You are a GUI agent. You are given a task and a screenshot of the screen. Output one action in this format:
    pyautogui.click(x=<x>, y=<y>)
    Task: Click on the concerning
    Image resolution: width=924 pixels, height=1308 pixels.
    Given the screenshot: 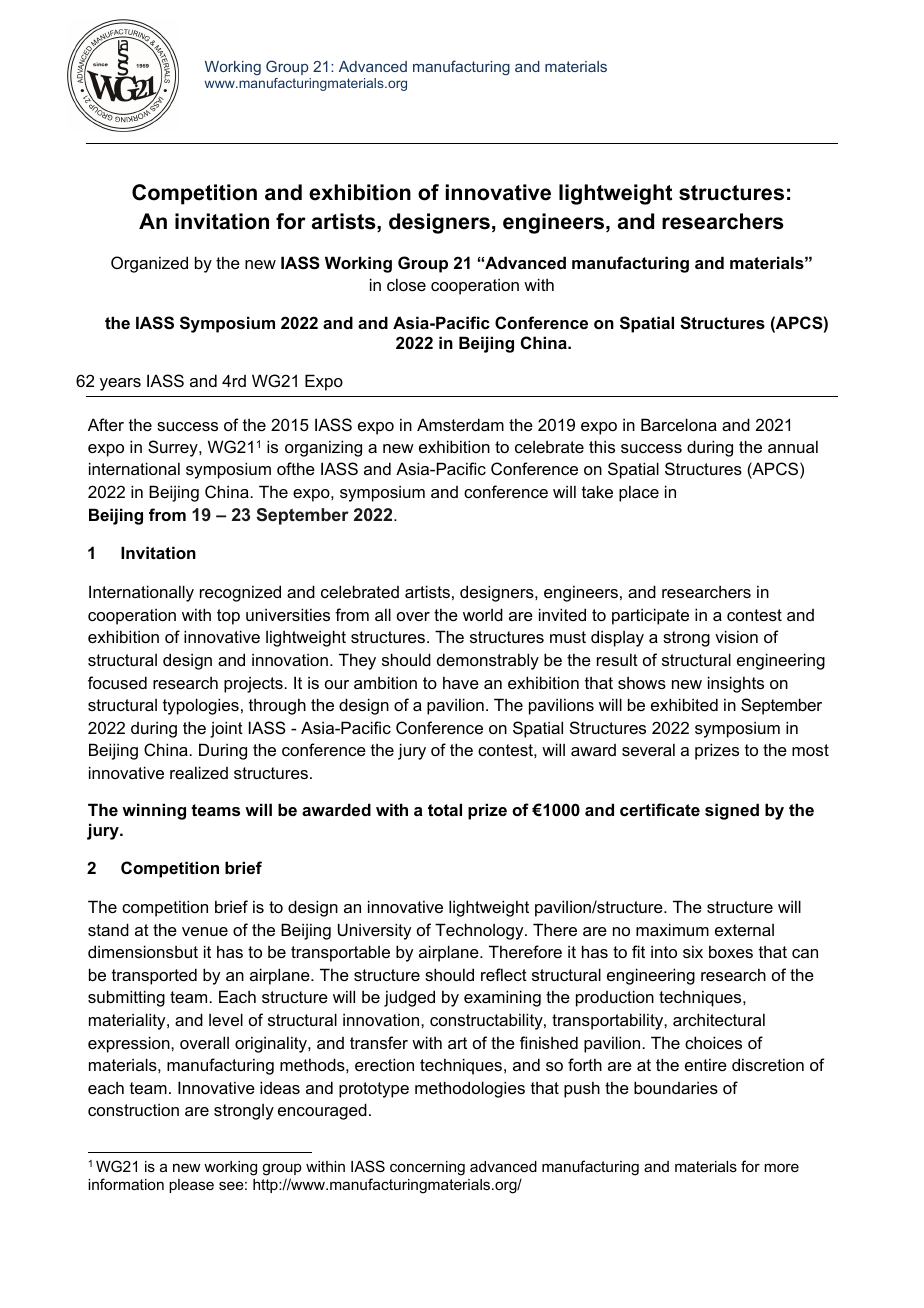 What is the action you would take?
    pyautogui.click(x=427, y=1168)
